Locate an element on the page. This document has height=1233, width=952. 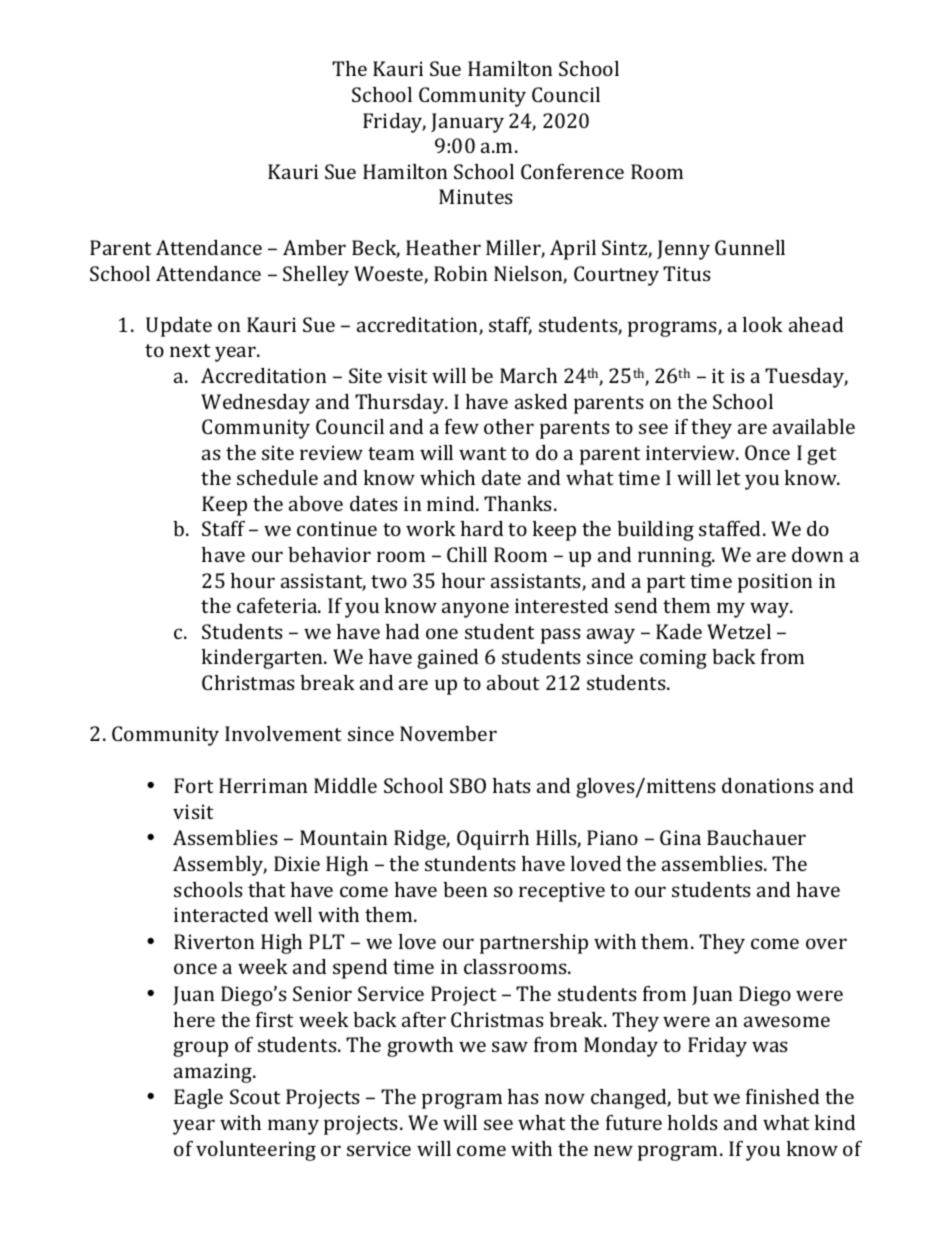
has is located at coordinates (523, 1096).
